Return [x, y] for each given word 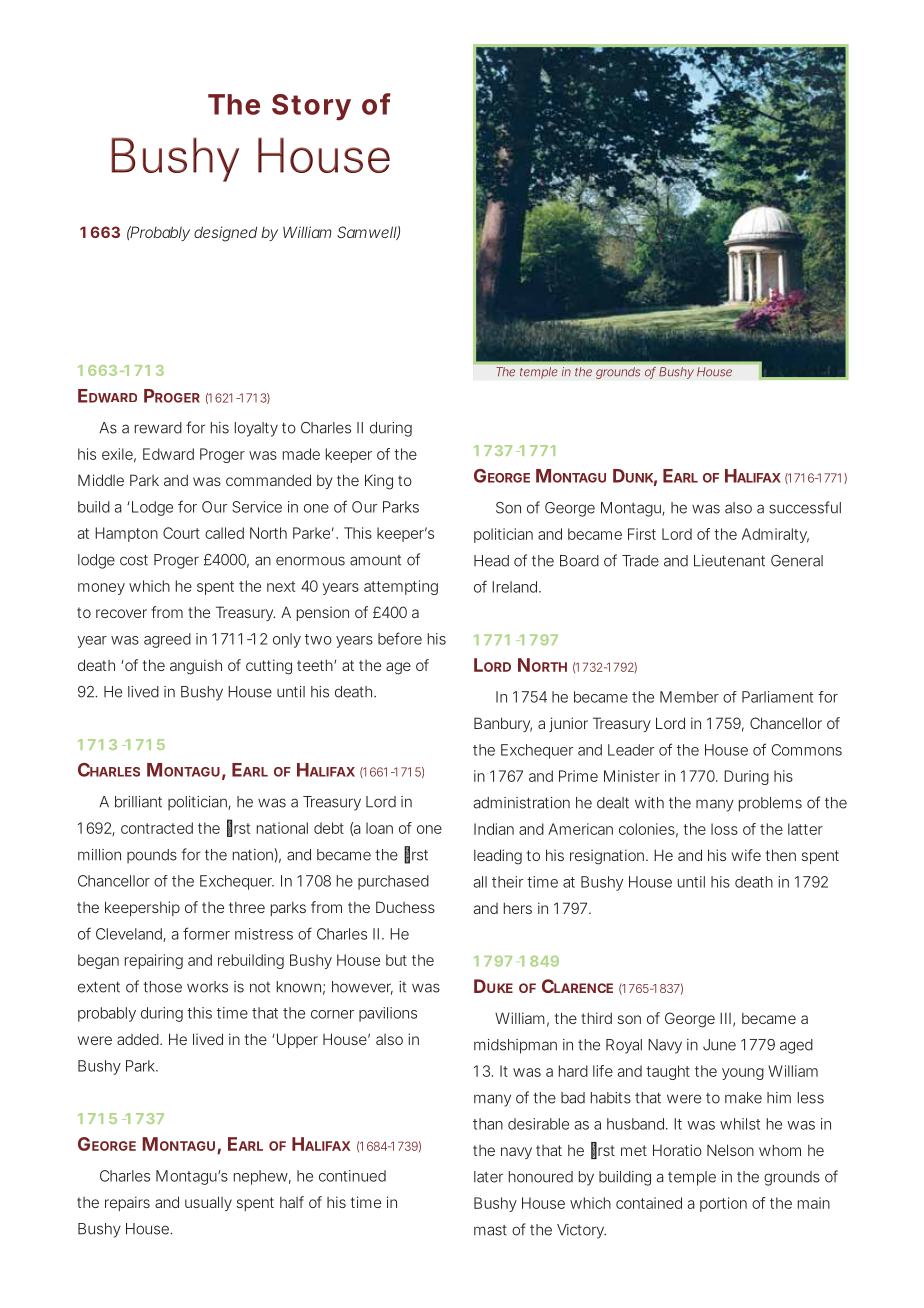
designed [225, 234]
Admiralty [775, 535]
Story [311, 107]
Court [181, 533]
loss [724, 829]
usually [208, 1203]
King [379, 482]
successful [805, 507]
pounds [152, 856]
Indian [494, 829]
